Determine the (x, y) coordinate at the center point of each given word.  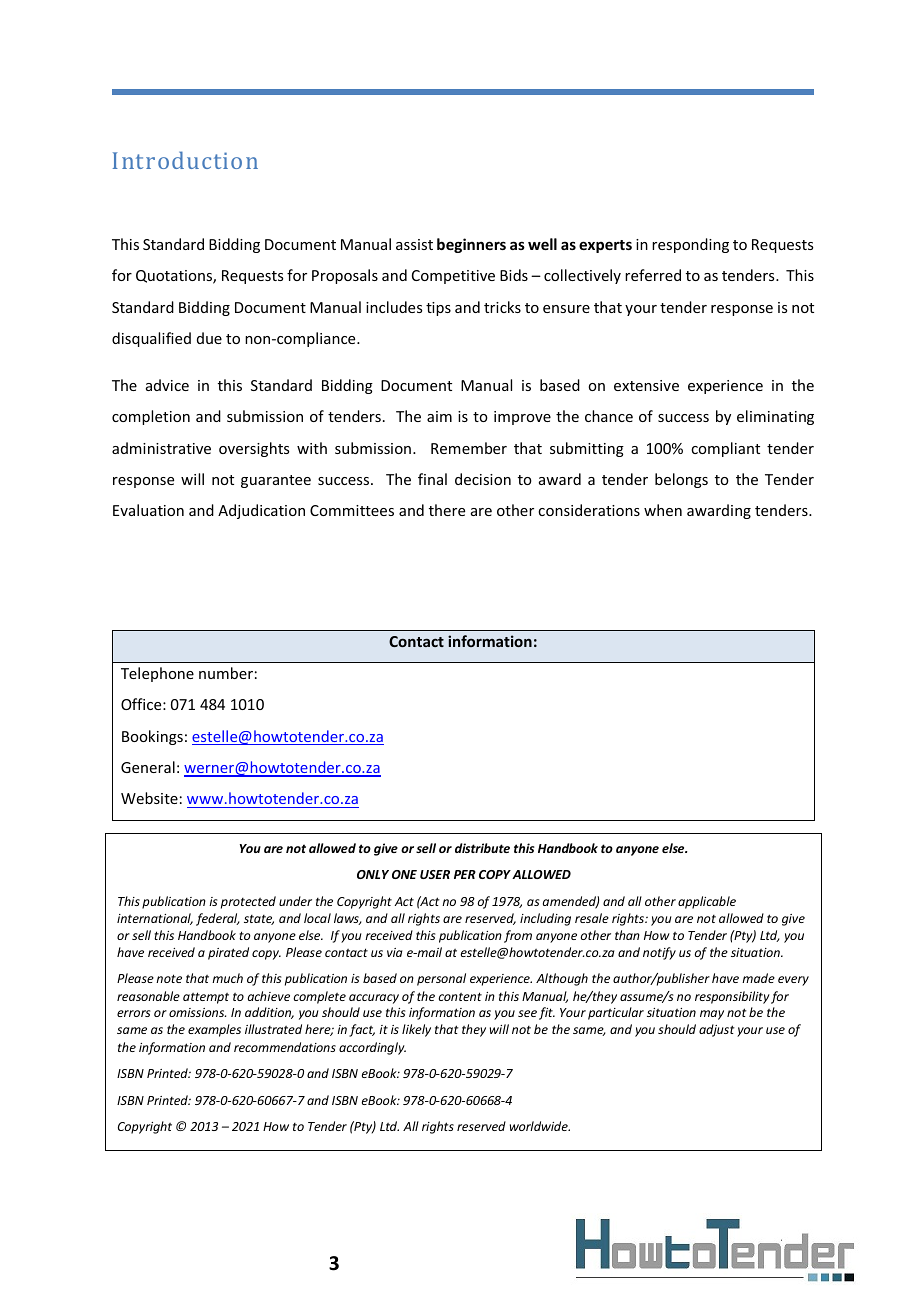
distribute (482, 848)
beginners (471, 245)
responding (690, 245)
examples (214, 1030)
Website (149, 798)
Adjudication (261, 511)
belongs (681, 480)
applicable (707, 902)
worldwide (540, 1126)
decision (483, 479)
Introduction (185, 160)
